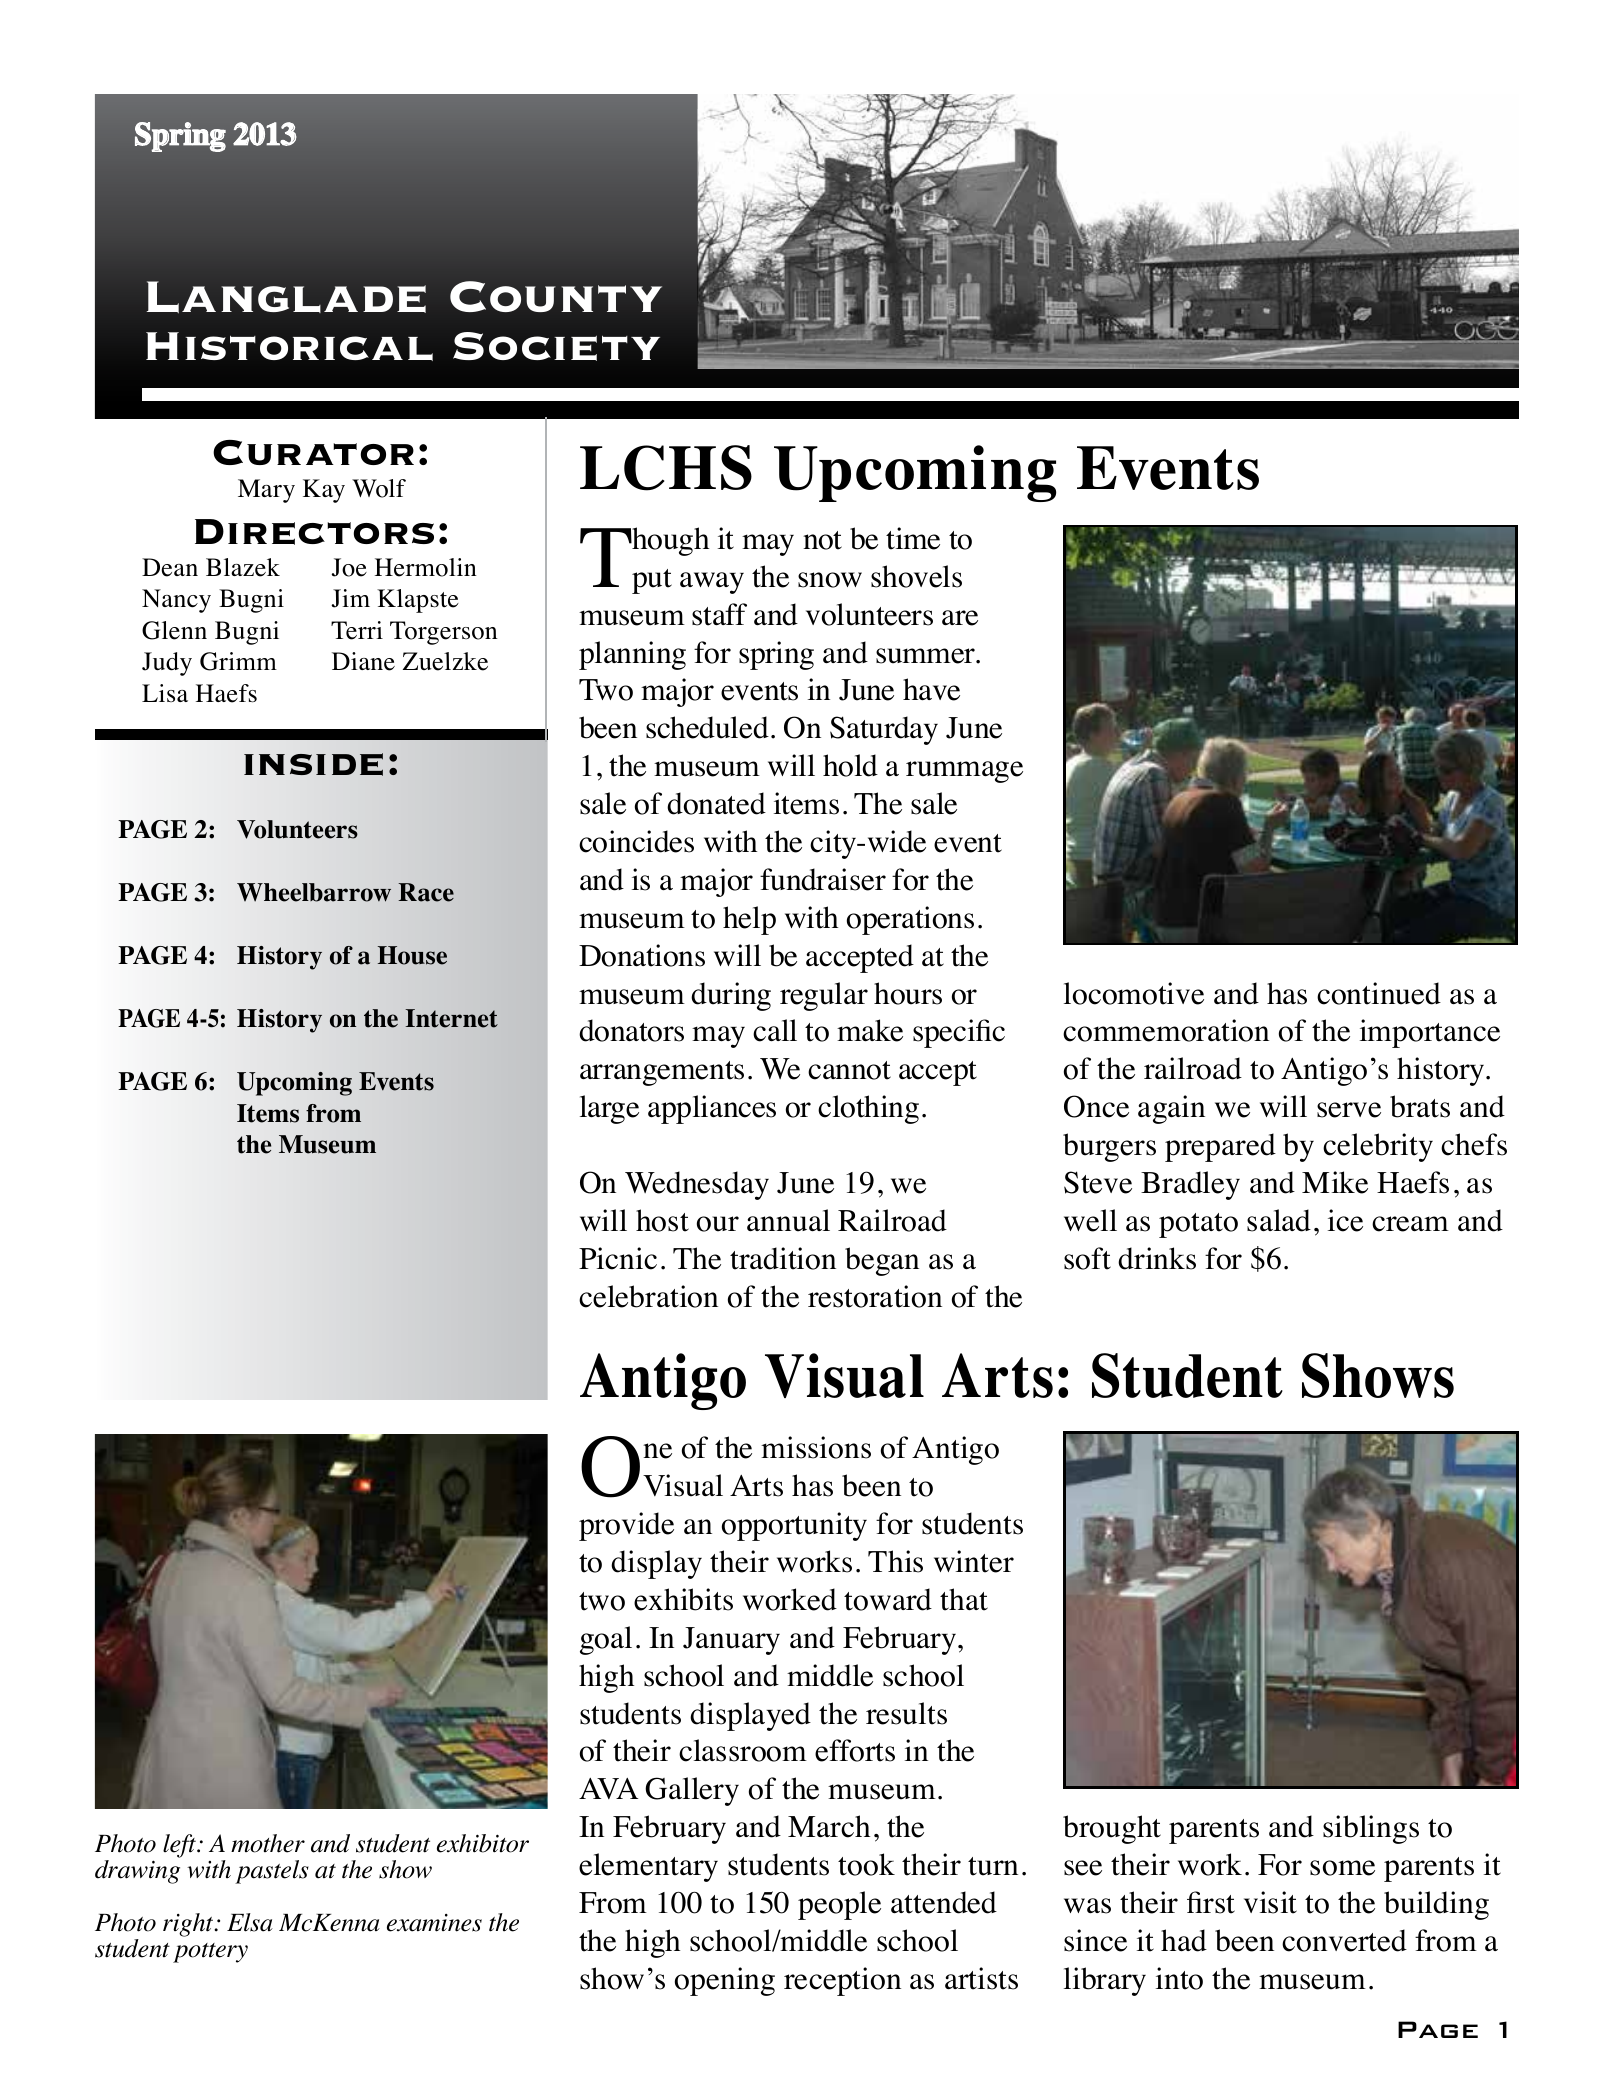  What do you see at coordinates (839, 1905) in the screenshot?
I see `people` at bounding box center [839, 1905].
